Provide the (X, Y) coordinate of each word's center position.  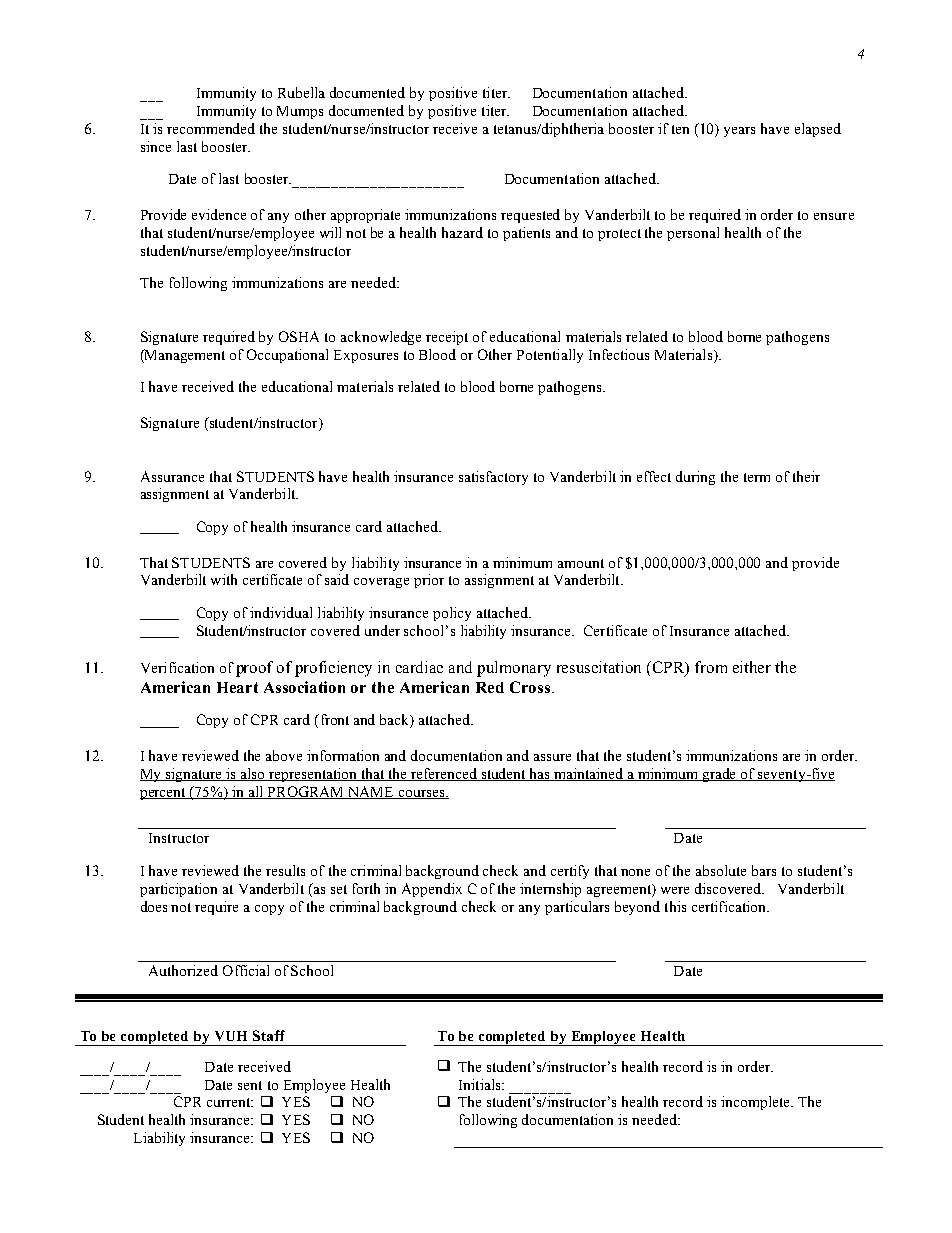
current (230, 1102)
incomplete (756, 1103)
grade (720, 775)
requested (530, 216)
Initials (481, 1084)
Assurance (172, 476)
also (253, 774)
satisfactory (493, 478)
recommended (211, 128)
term (757, 477)
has (540, 774)
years (739, 132)
